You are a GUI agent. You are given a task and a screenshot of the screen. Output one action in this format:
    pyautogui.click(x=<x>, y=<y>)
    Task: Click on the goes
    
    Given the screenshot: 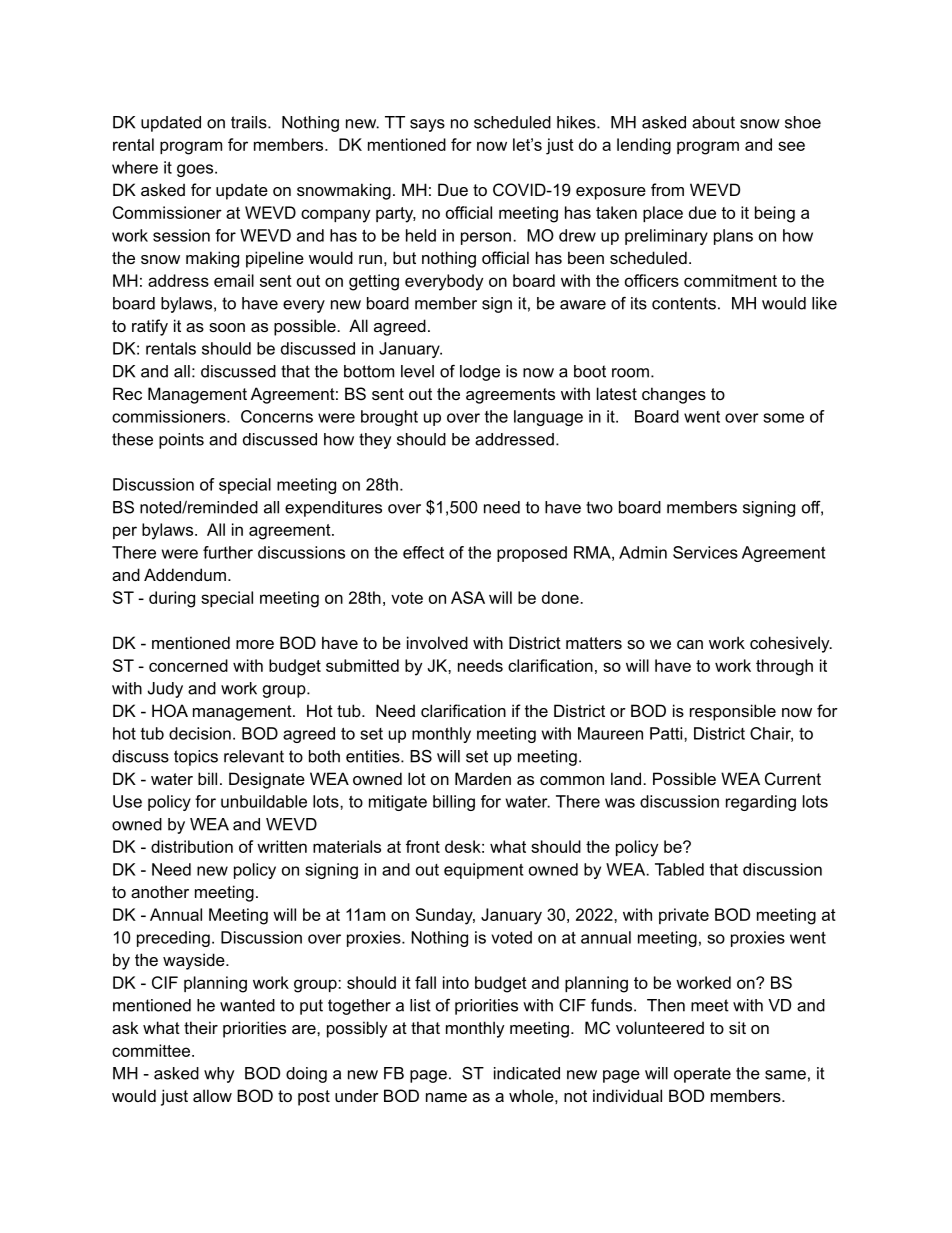 What is the action you would take?
    pyautogui.click(x=196, y=170)
